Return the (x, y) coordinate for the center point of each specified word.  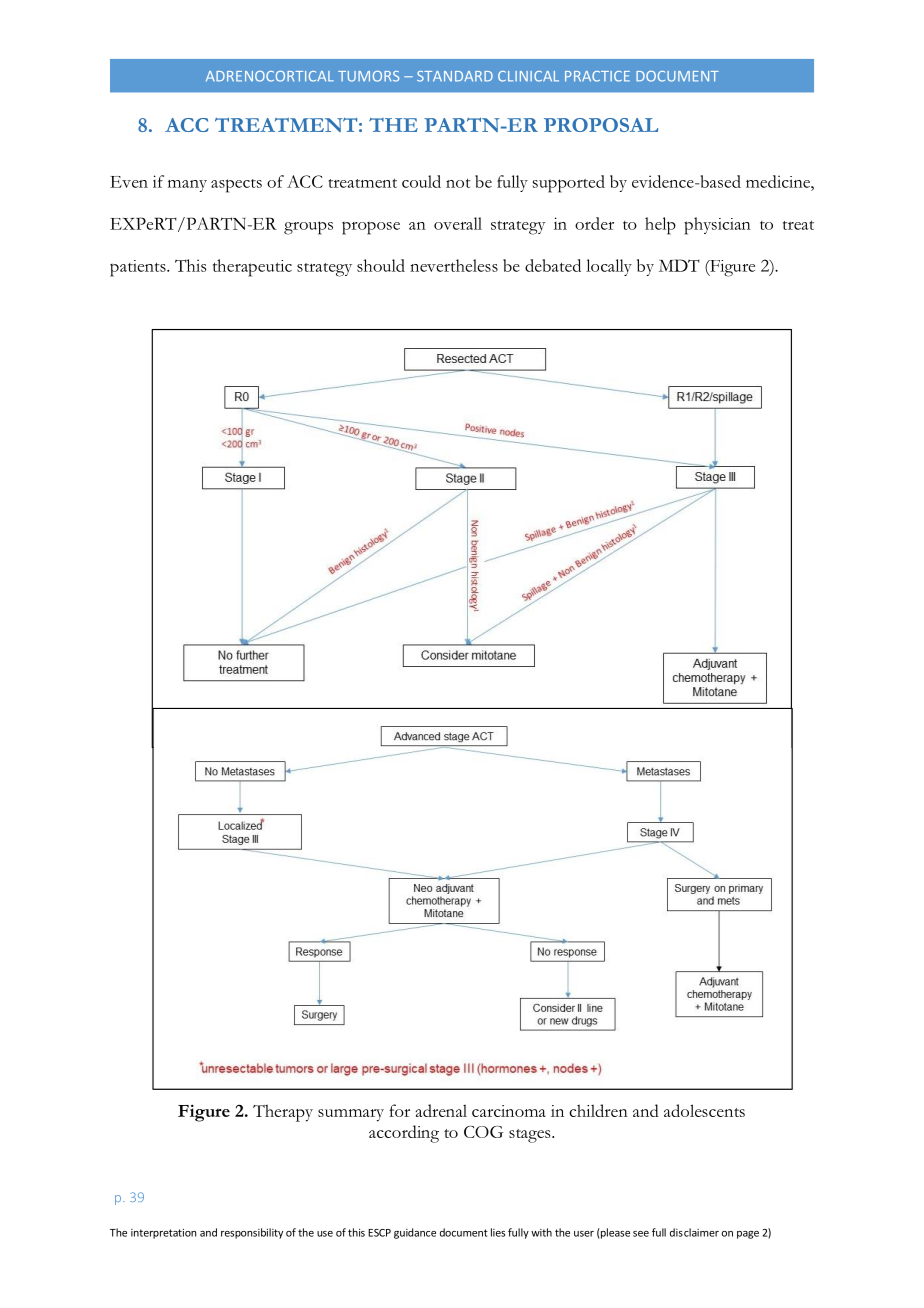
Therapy (283, 1113)
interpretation (163, 1233)
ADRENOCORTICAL (270, 76)
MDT (679, 265)
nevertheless (454, 265)
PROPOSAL (601, 125)
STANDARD (455, 76)
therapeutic (252, 268)
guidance (415, 1233)
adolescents (704, 1110)
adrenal (441, 1110)
